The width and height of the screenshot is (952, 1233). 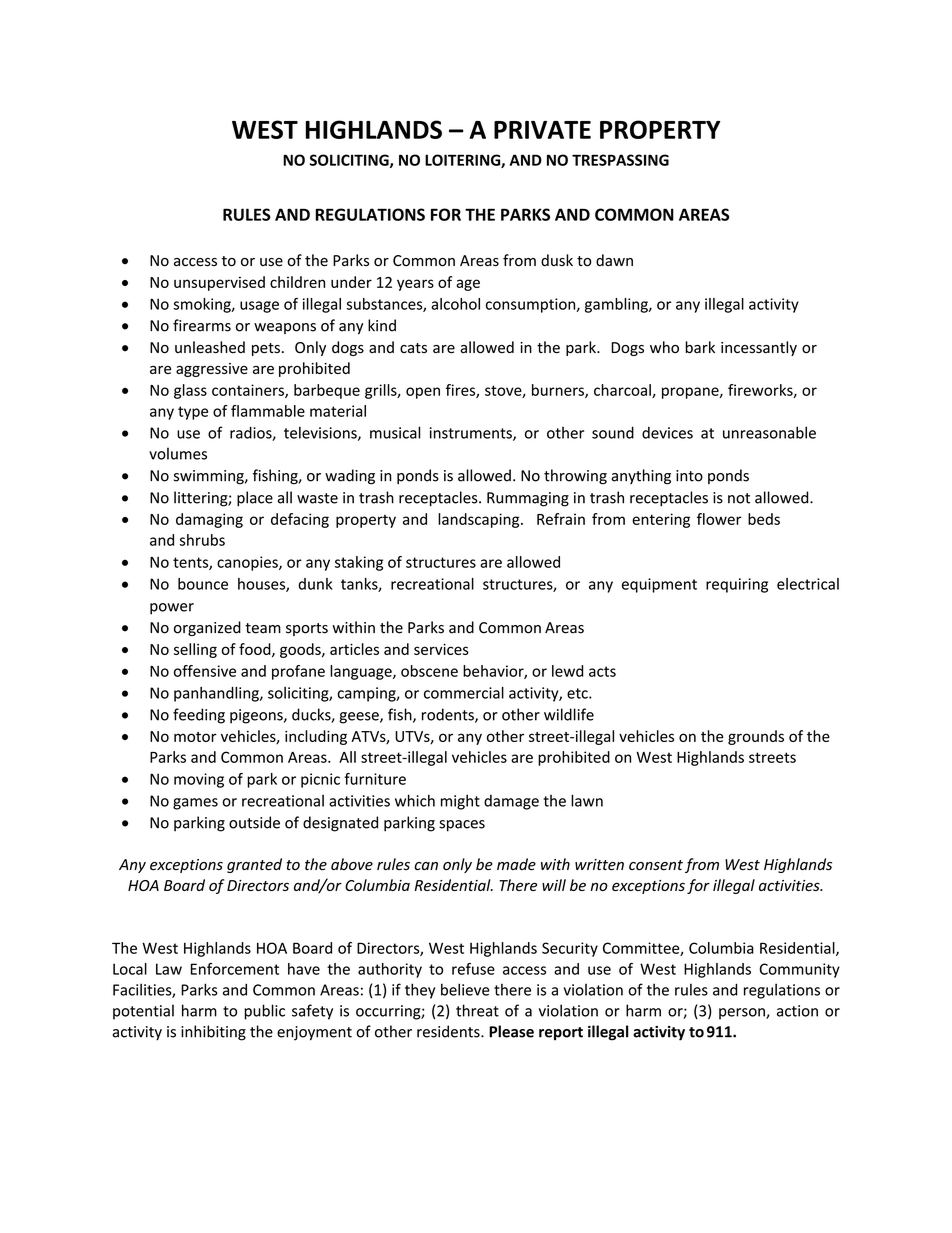 What do you see at coordinates (203, 584) in the screenshot?
I see `bounce` at bounding box center [203, 584].
